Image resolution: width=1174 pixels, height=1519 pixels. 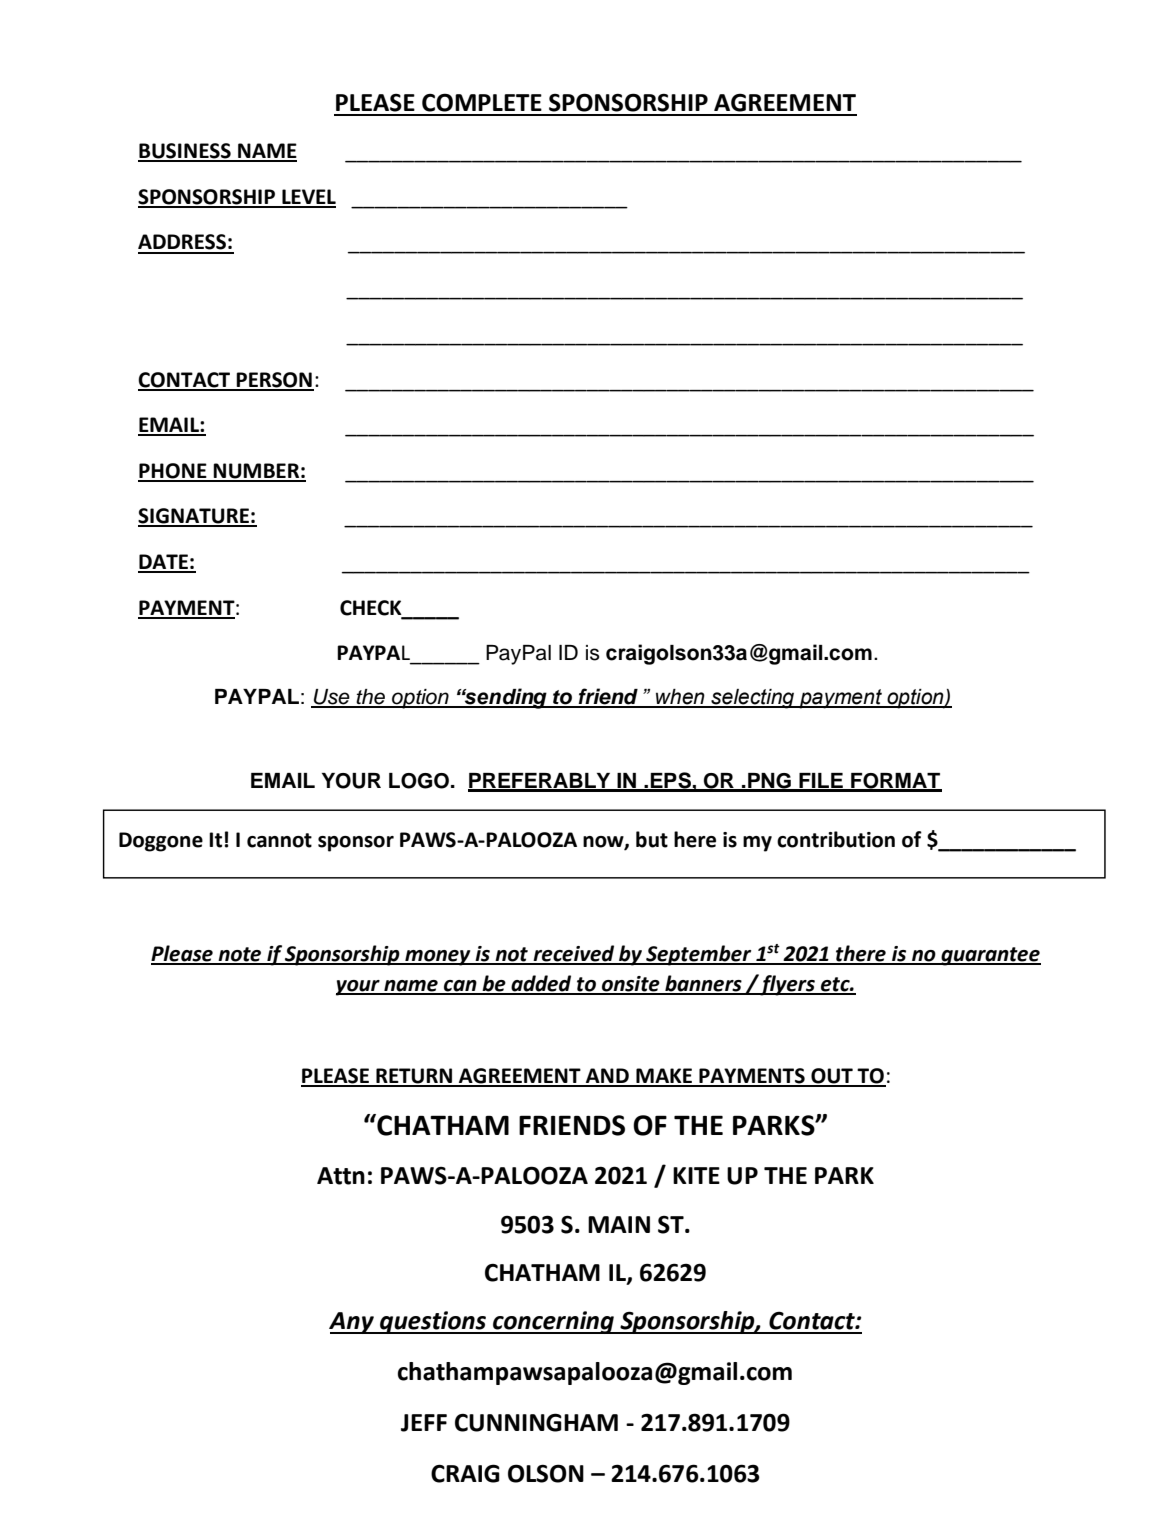 What do you see at coordinates (753, 699) in the page?
I see `selecting` at bounding box center [753, 699].
